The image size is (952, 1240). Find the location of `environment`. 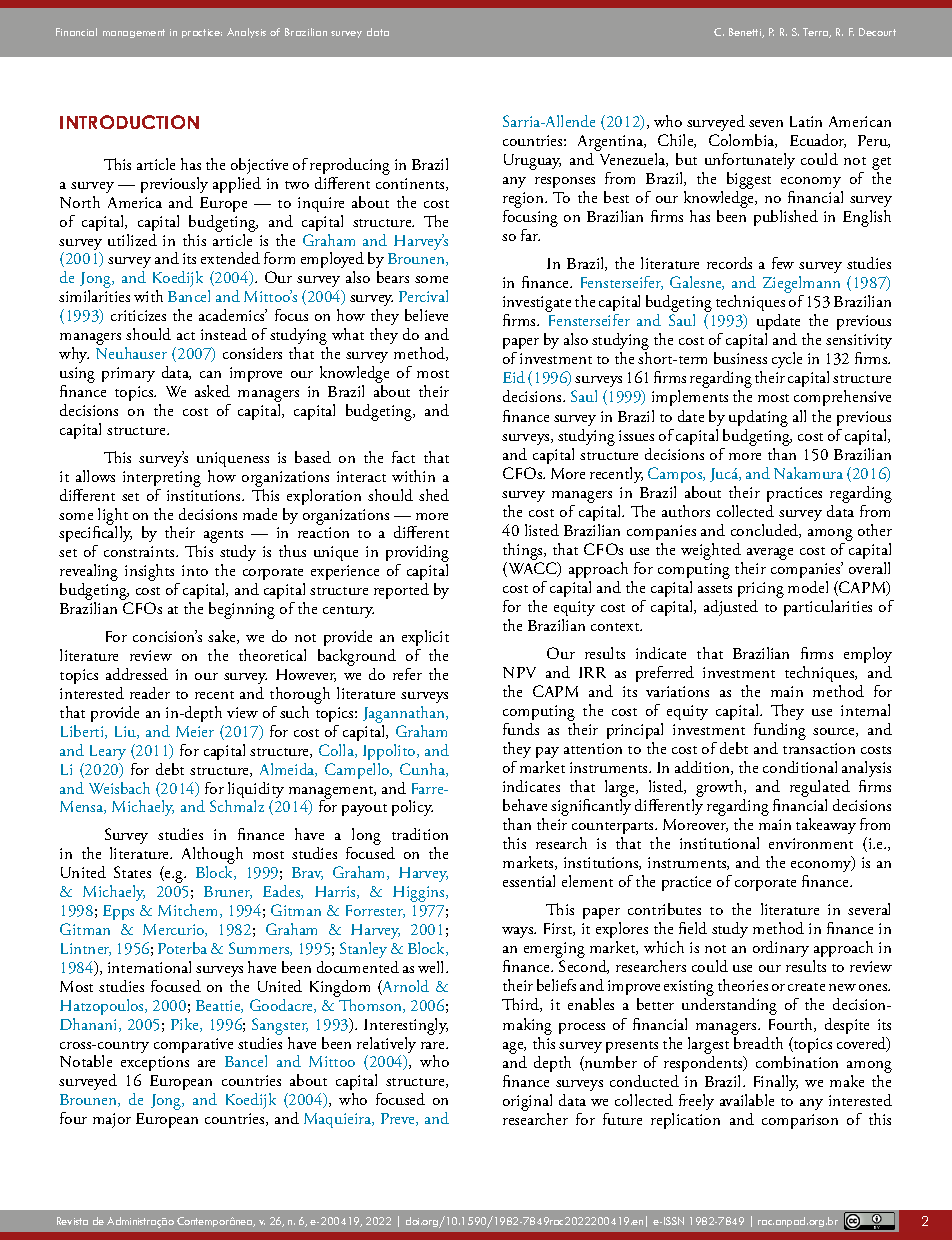

environment is located at coordinates (811, 843).
